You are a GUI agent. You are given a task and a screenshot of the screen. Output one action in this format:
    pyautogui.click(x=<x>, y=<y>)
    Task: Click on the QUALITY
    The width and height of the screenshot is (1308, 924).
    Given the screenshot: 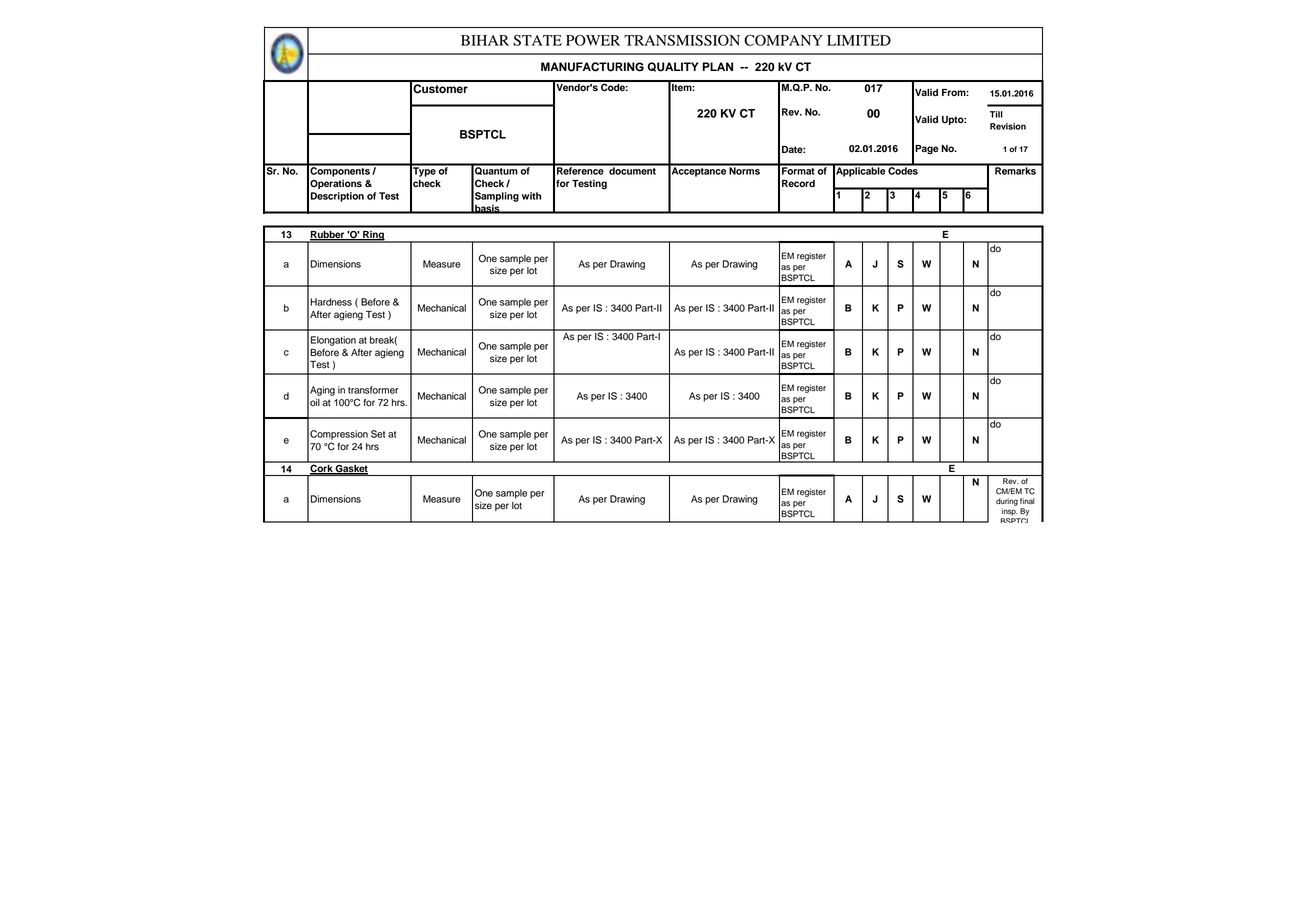 What is the action you would take?
    pyautogui.click(x=673, y=67)
